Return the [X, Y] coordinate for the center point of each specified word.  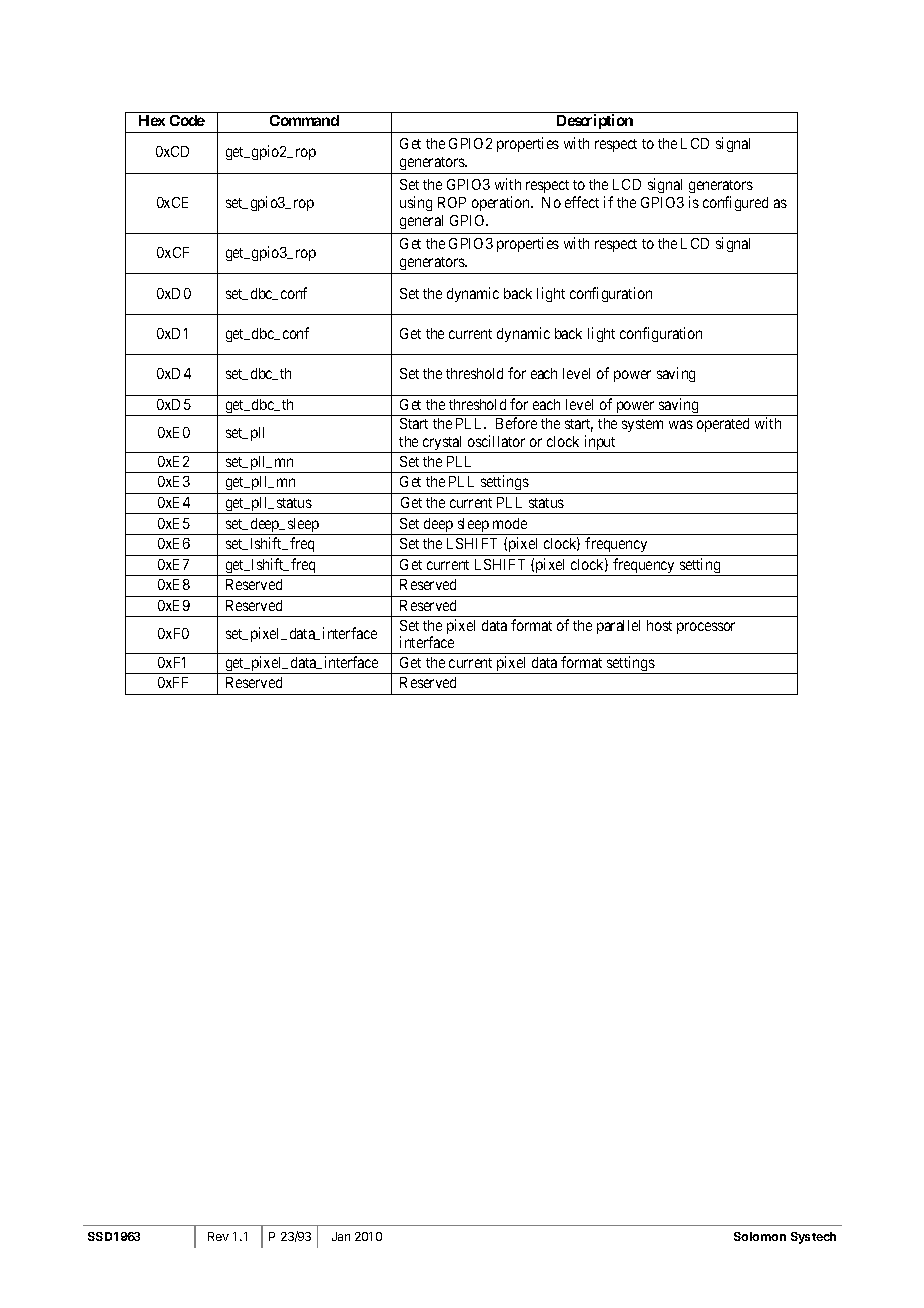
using [416, 203]
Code [187, 120]
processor [706, 628]
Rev [218, 1236]
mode [510, 523]
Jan [341, 1236]
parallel [618, 627]
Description [594, 123]
